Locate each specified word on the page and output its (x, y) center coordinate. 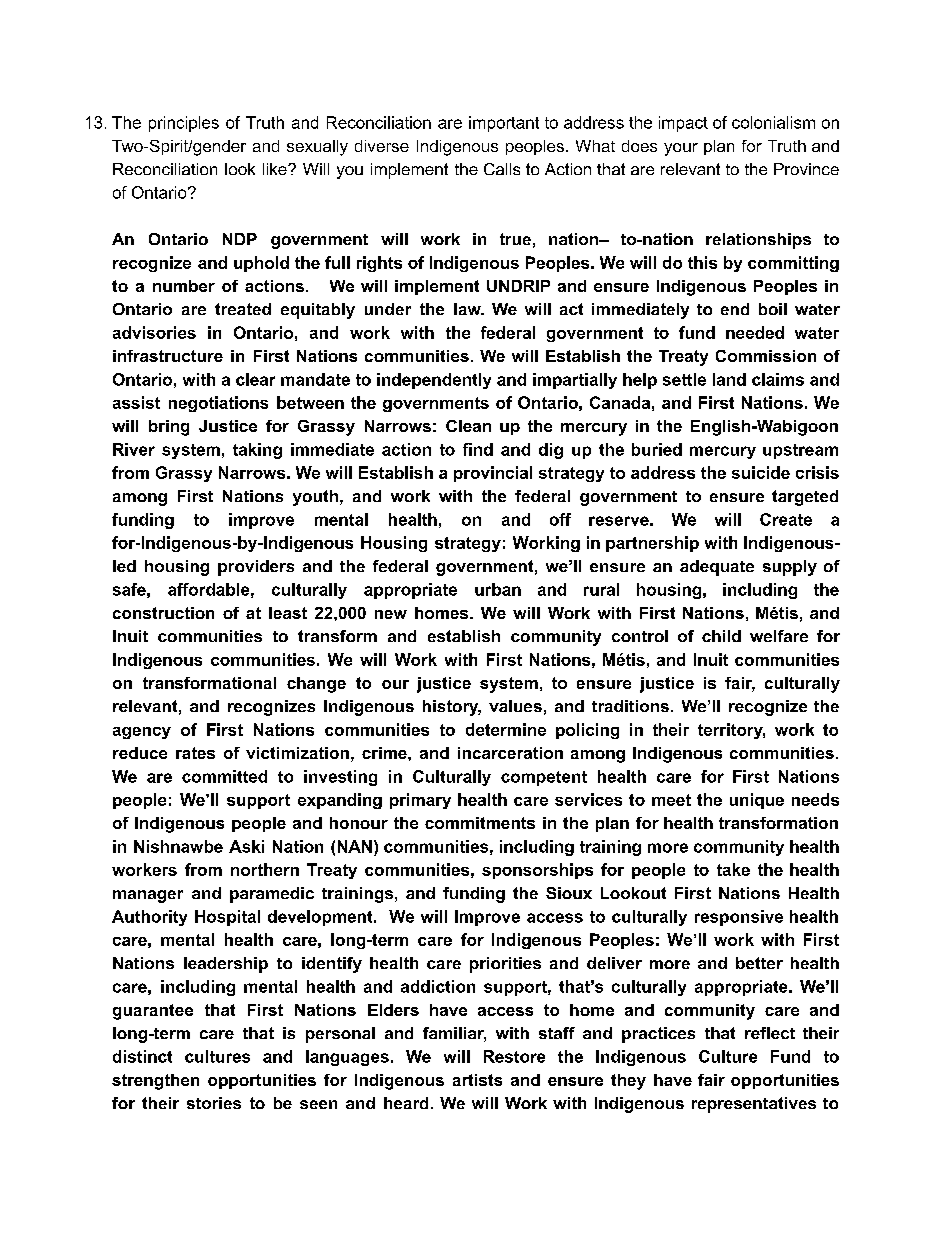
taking (257, 451)
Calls (502, 169)
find (478, 449)
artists (477, 1080)
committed (224, 776)
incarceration (510, 753)
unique (757, 801)
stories (214, 1103)
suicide (761, 472)
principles (184, 124)
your (681, 149)
